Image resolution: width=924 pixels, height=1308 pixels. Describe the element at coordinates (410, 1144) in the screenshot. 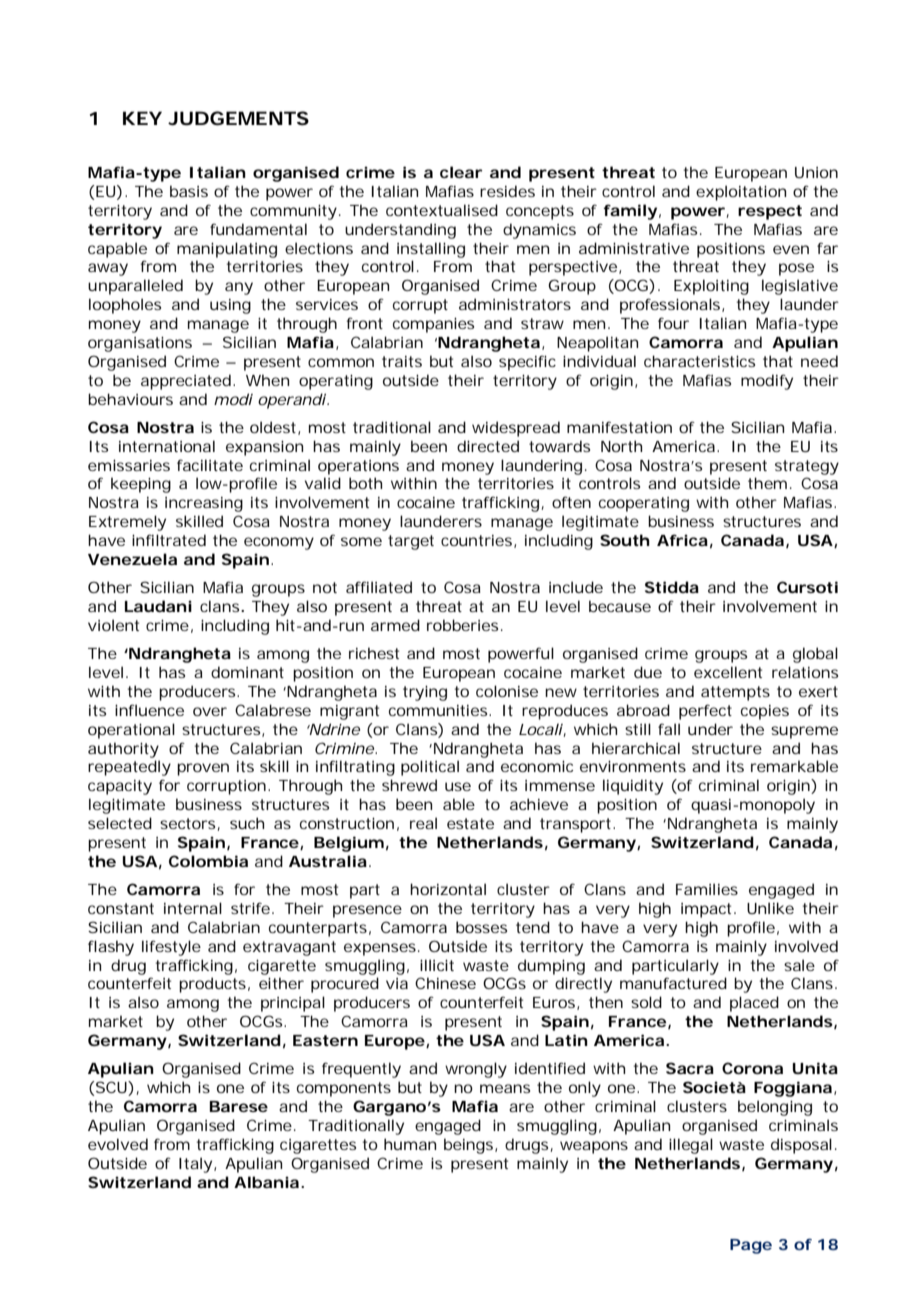

I see `human` at that location.
